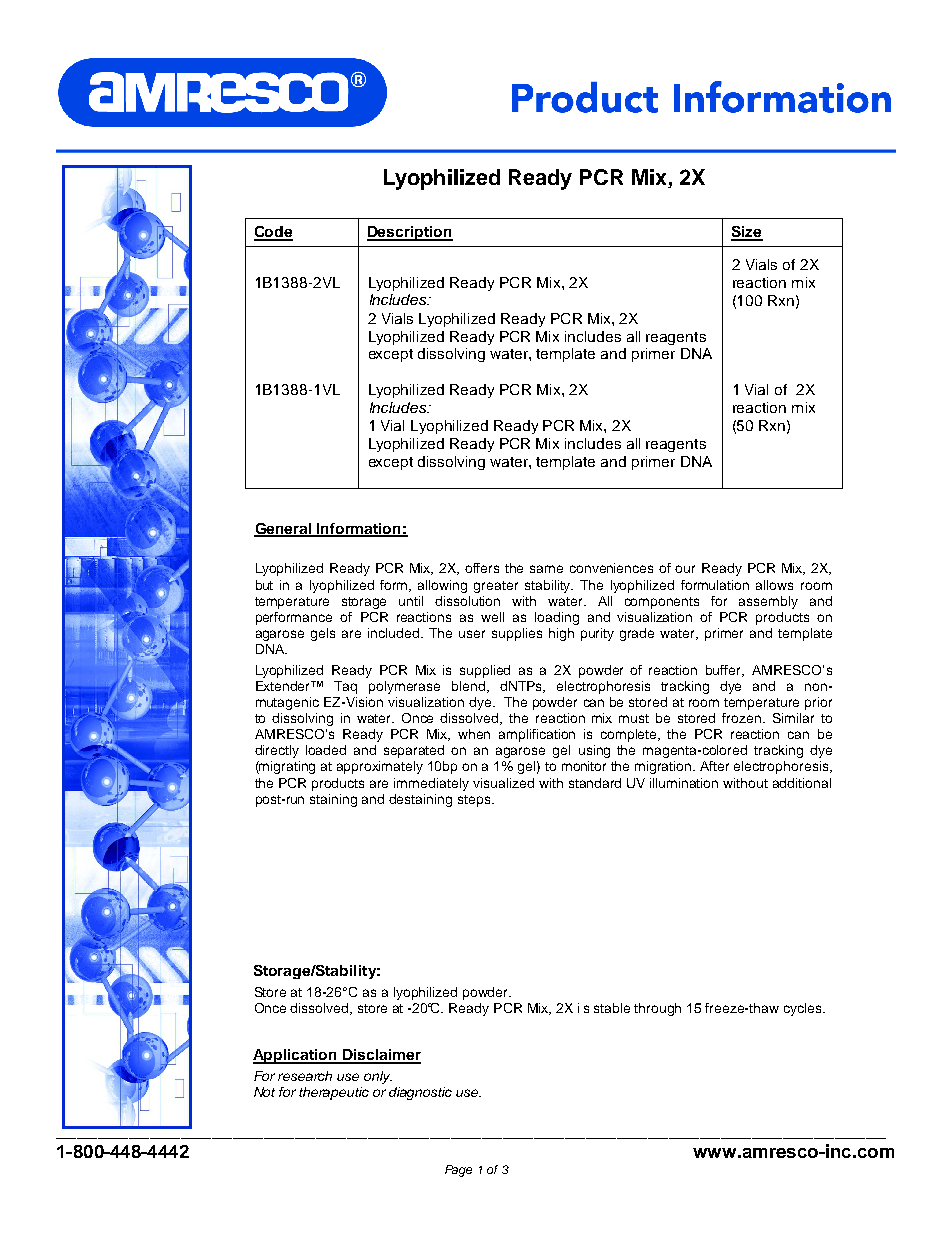 This screenshot has width=952, height=1233. I want to click on additional, so click(802, 783).
